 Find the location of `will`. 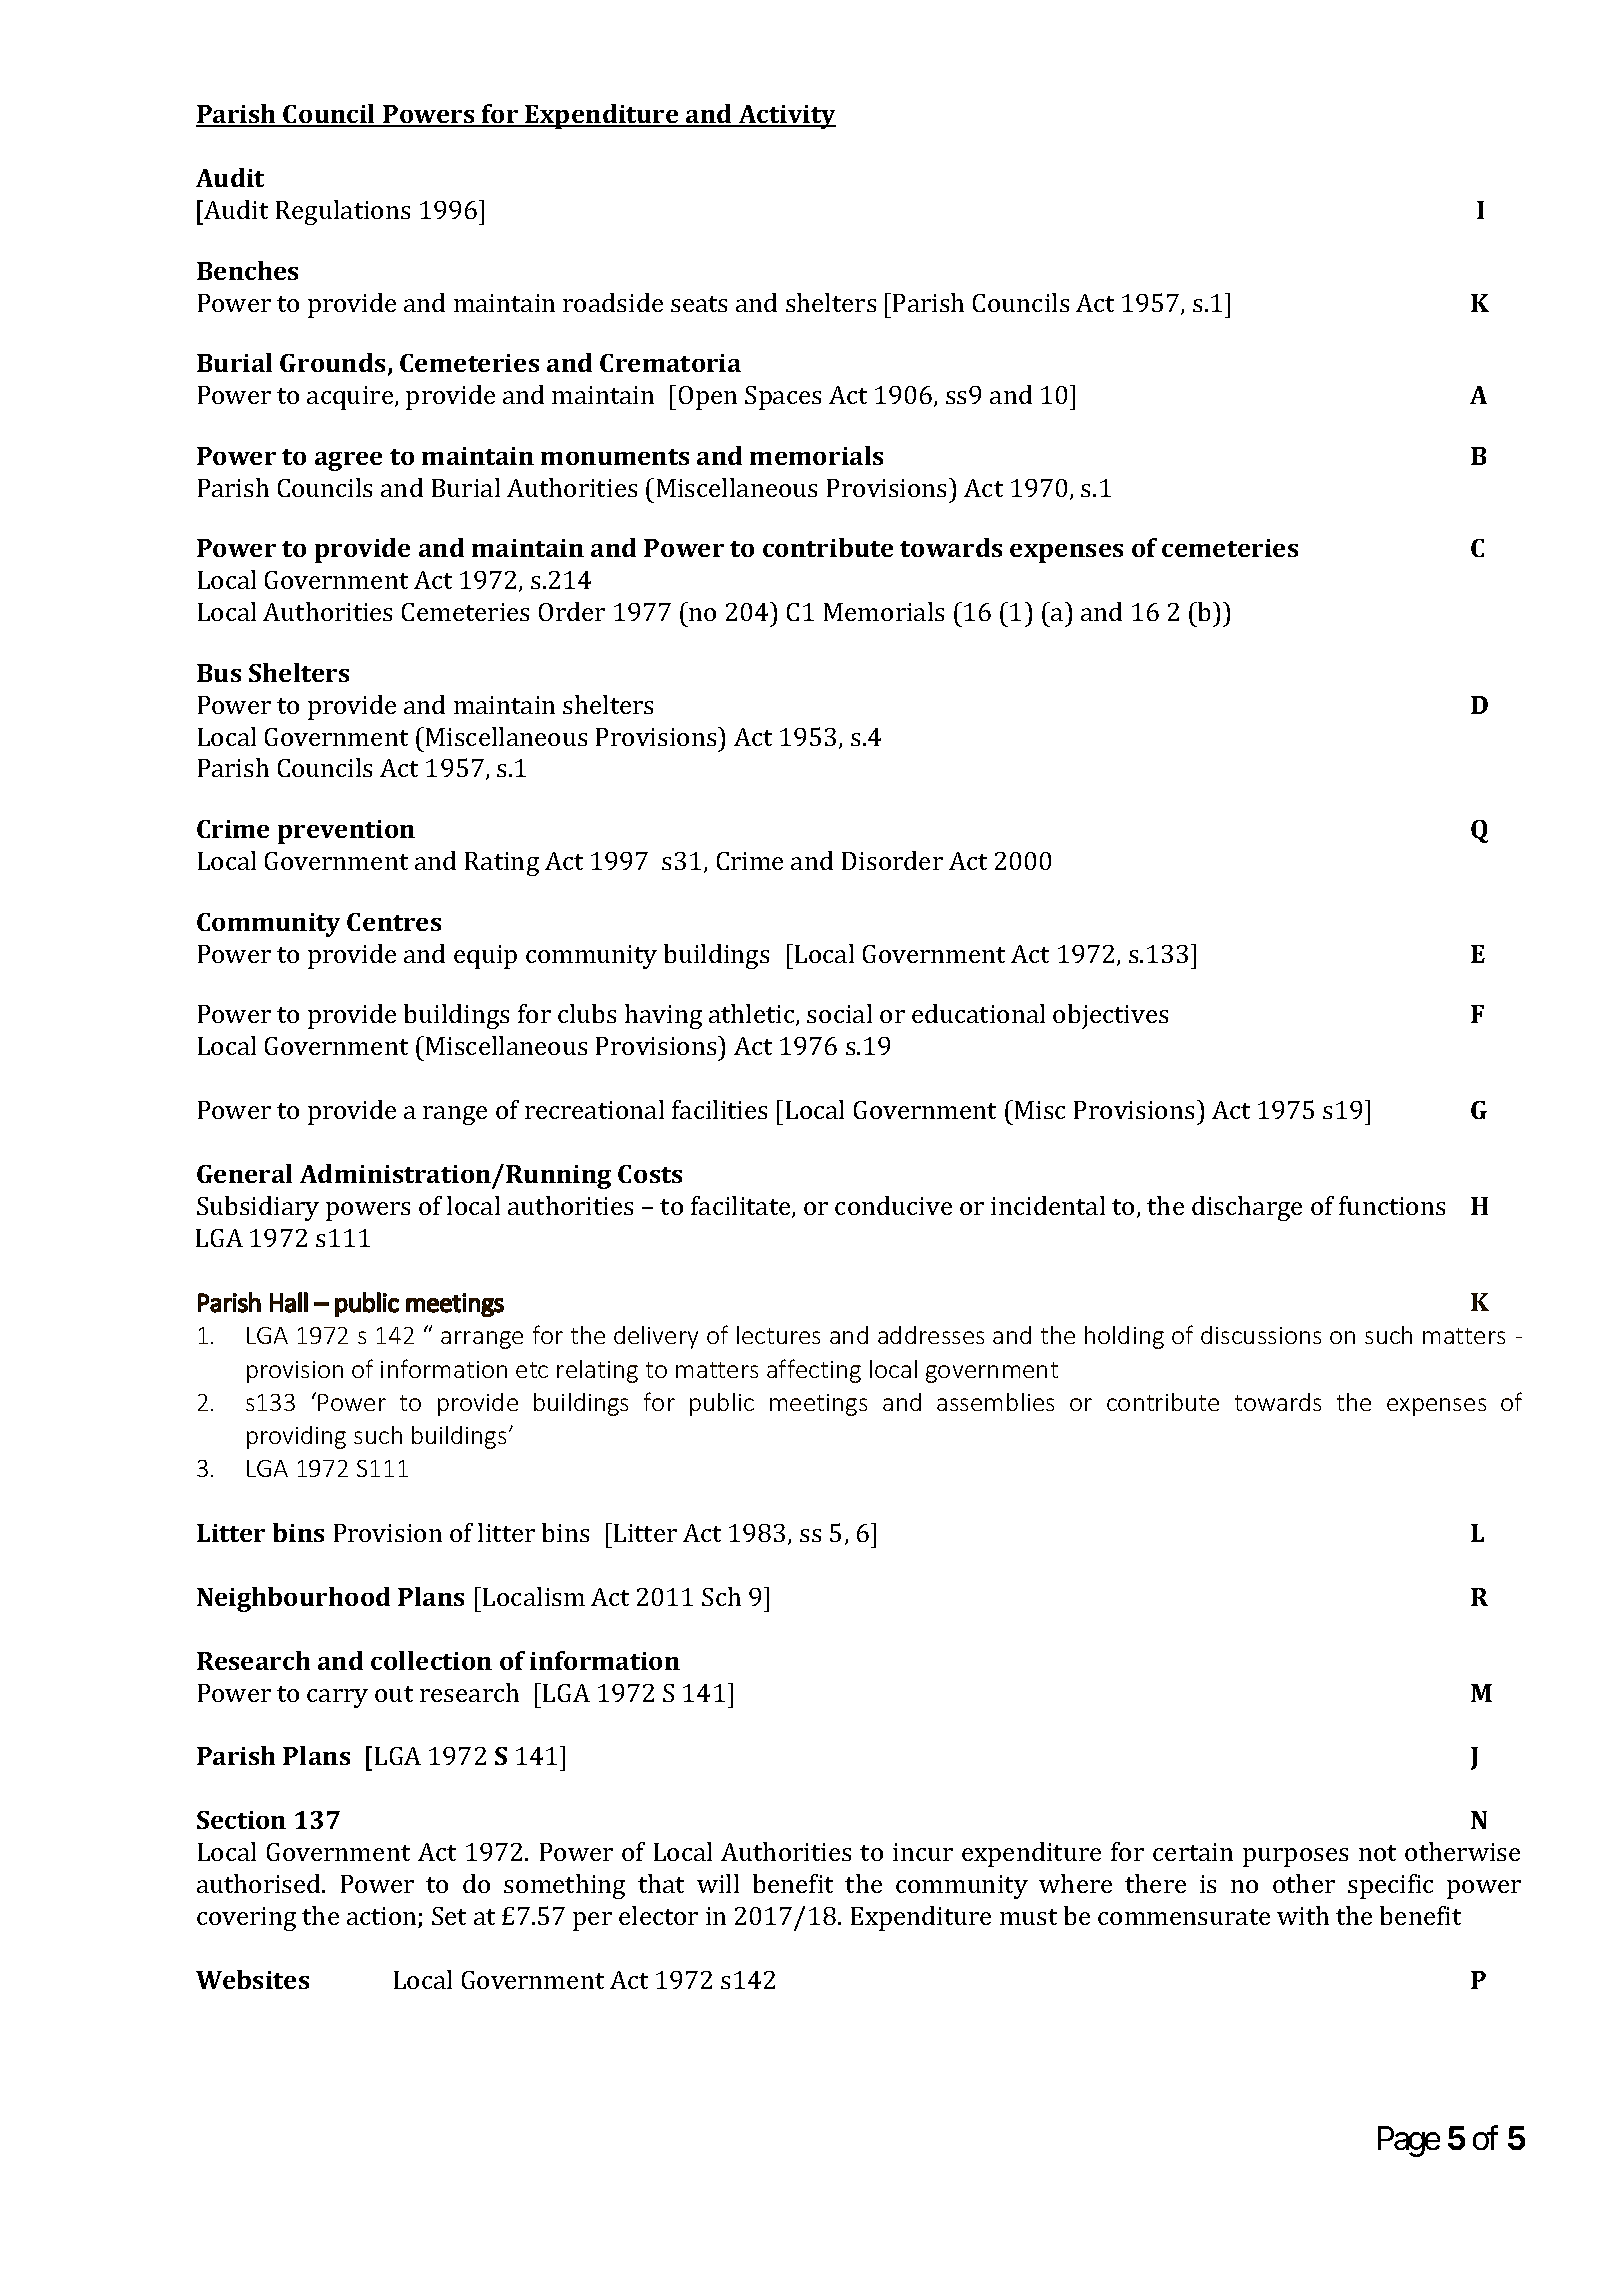

will is located at coordinates (718, 1883).
